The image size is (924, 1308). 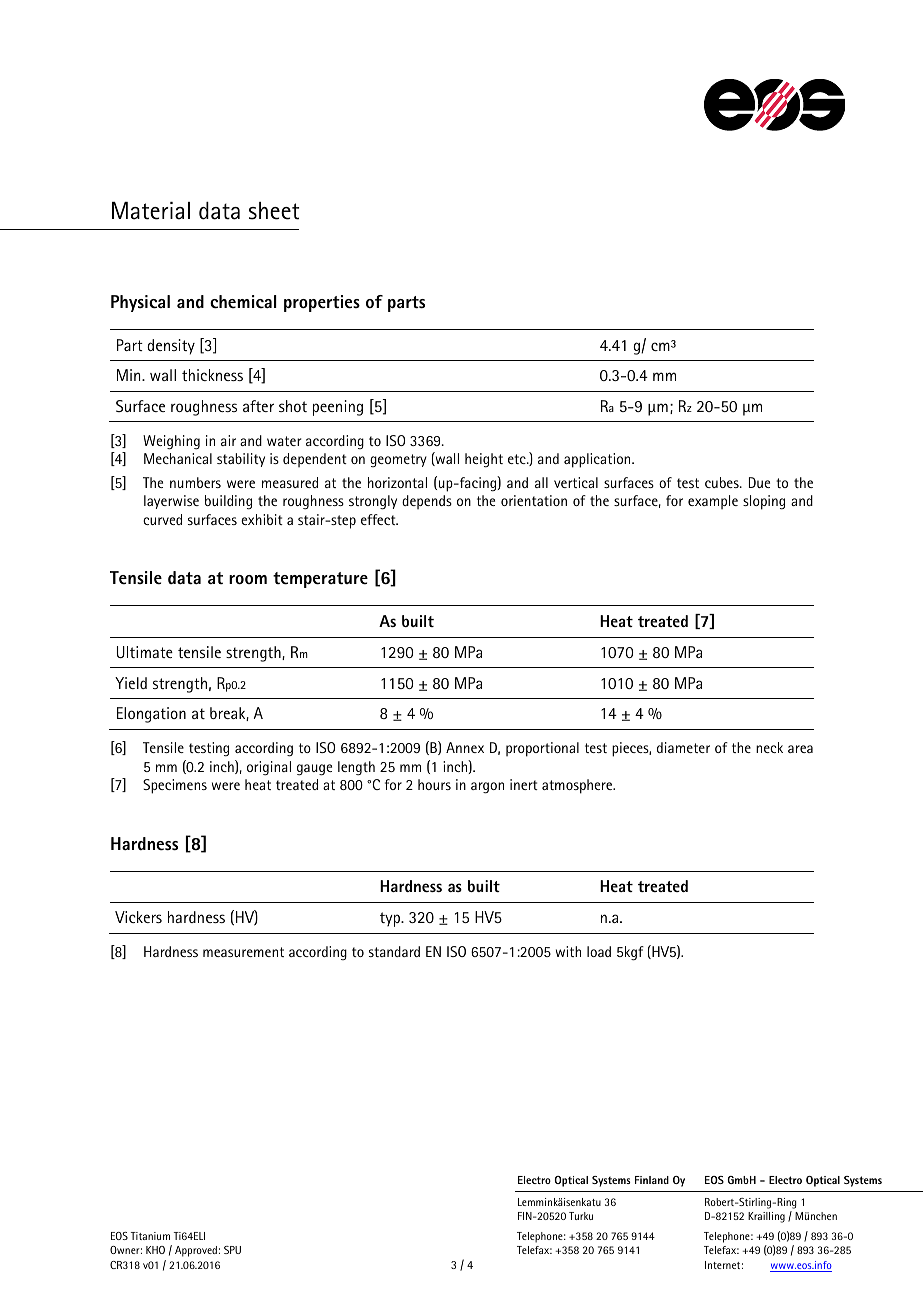 I want to click on room, so click(x=248, y=580).
